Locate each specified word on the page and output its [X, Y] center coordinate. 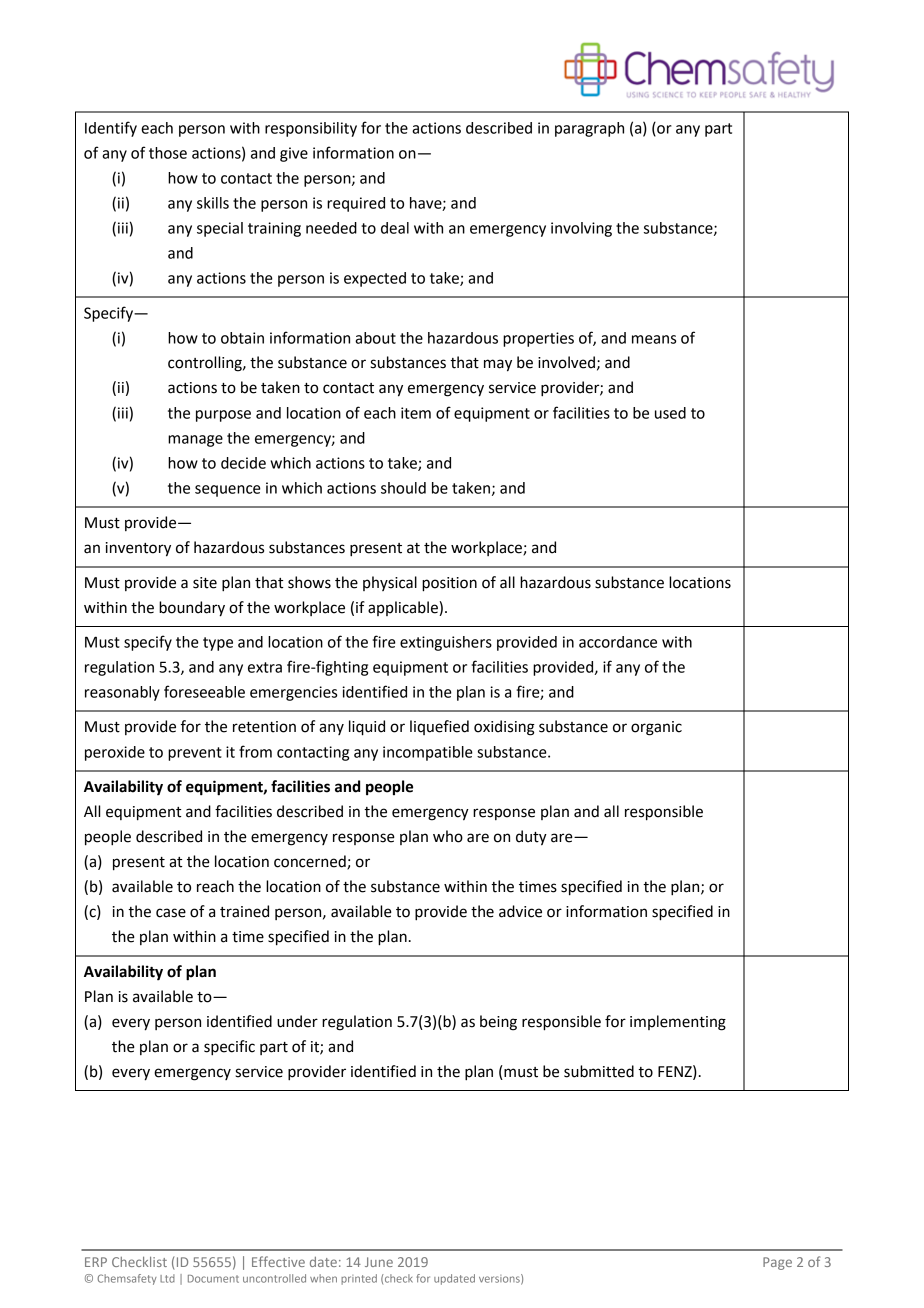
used [670, 413]
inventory [138, 549]
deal [395, 228]
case [171, 913]
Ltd [167, 1278]
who [448, 836]
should [403, 488]
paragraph [589, 129]
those [168, 153]
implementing [678, 1023]
